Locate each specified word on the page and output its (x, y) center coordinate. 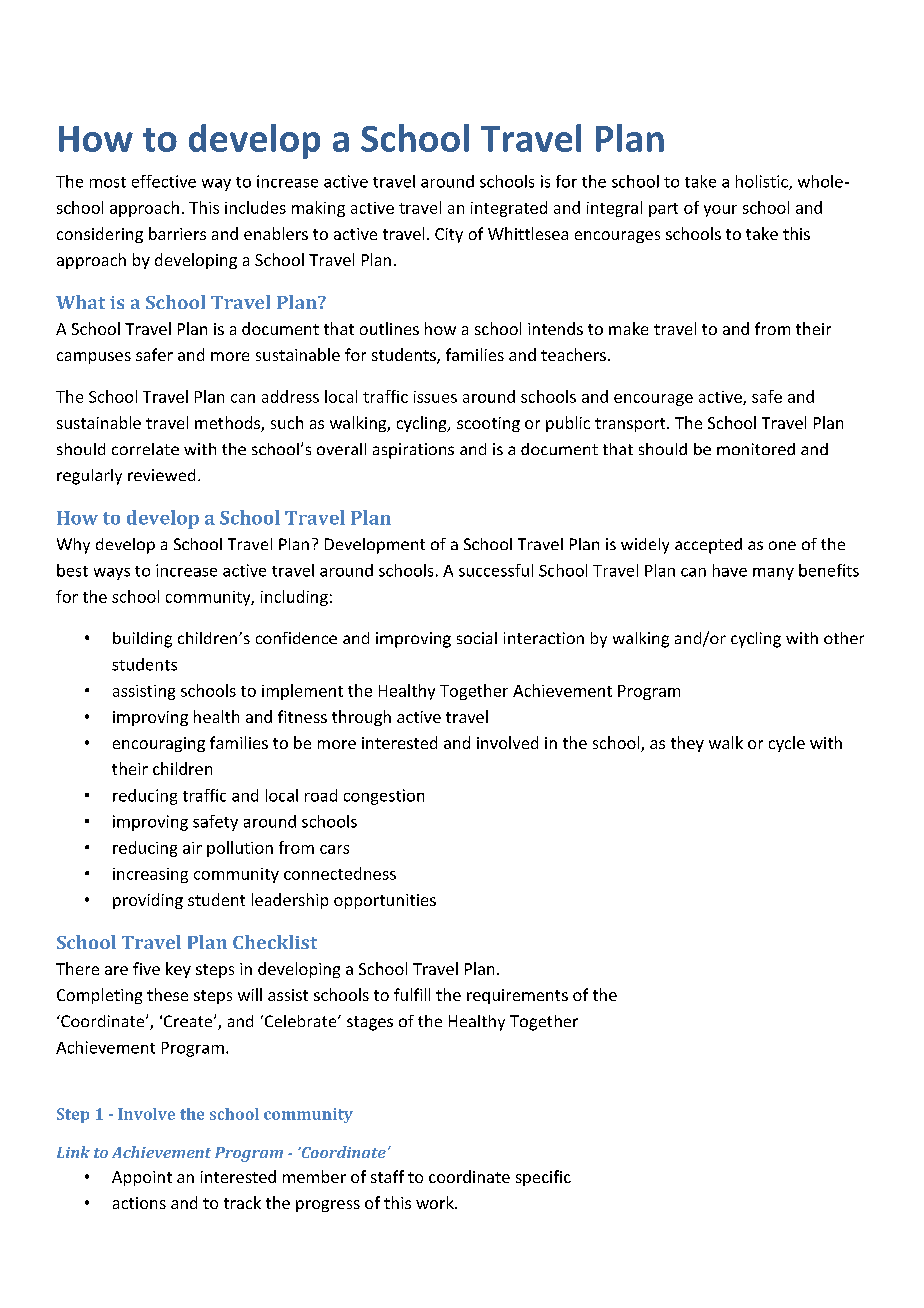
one (782, 545)
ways (112, 574)
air (192, 848)
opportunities (385, 901)
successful (496, 570)
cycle (787, 744)
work (436, 1202)
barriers (177, 233)
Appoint (142, 1178)
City (449, 235)
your (720, 211)
